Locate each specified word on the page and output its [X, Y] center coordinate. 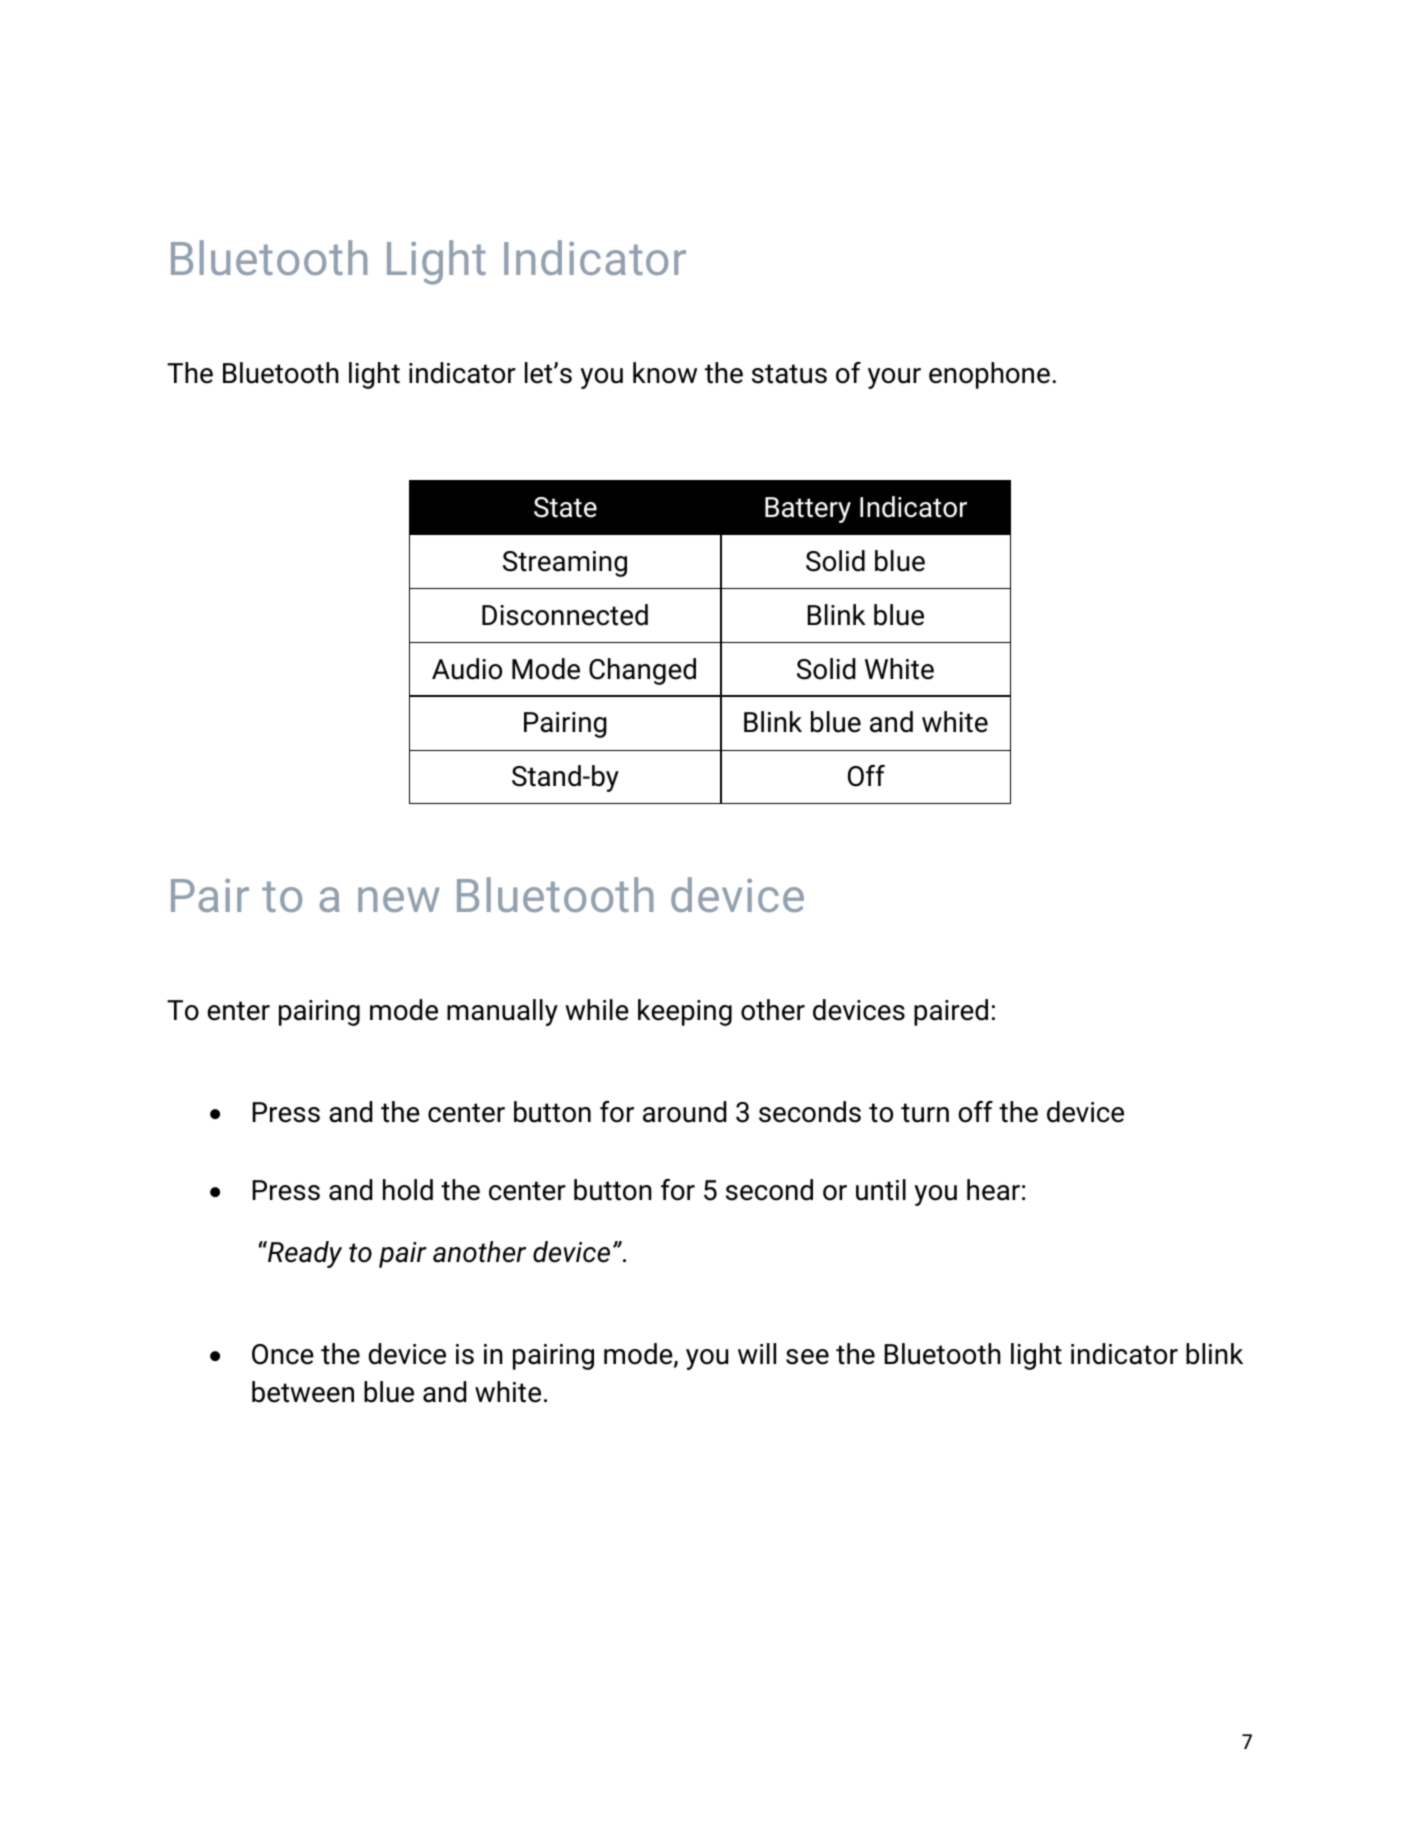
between [303, 1392]
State [565, 507]
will [757, 1353]
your [894, 378]
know [665, 373]
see [807, 1357]
